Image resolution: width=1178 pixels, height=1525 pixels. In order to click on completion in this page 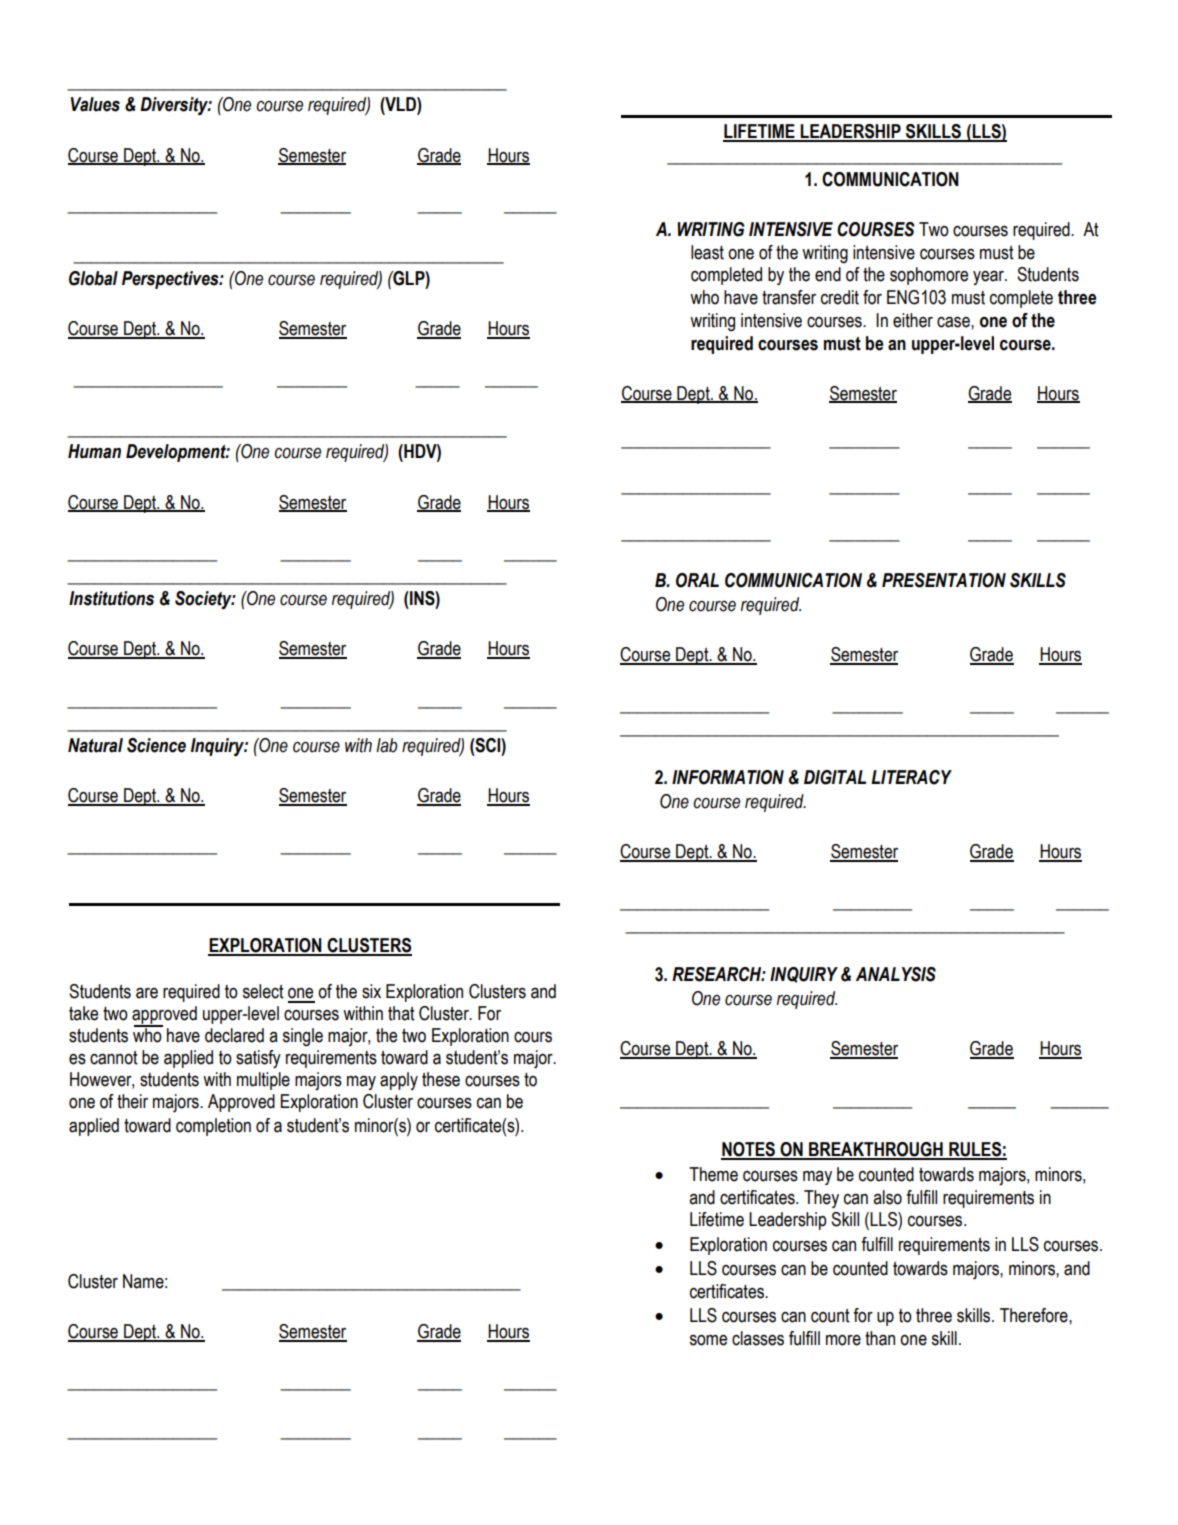, I will do `click(213, 1127)`.
